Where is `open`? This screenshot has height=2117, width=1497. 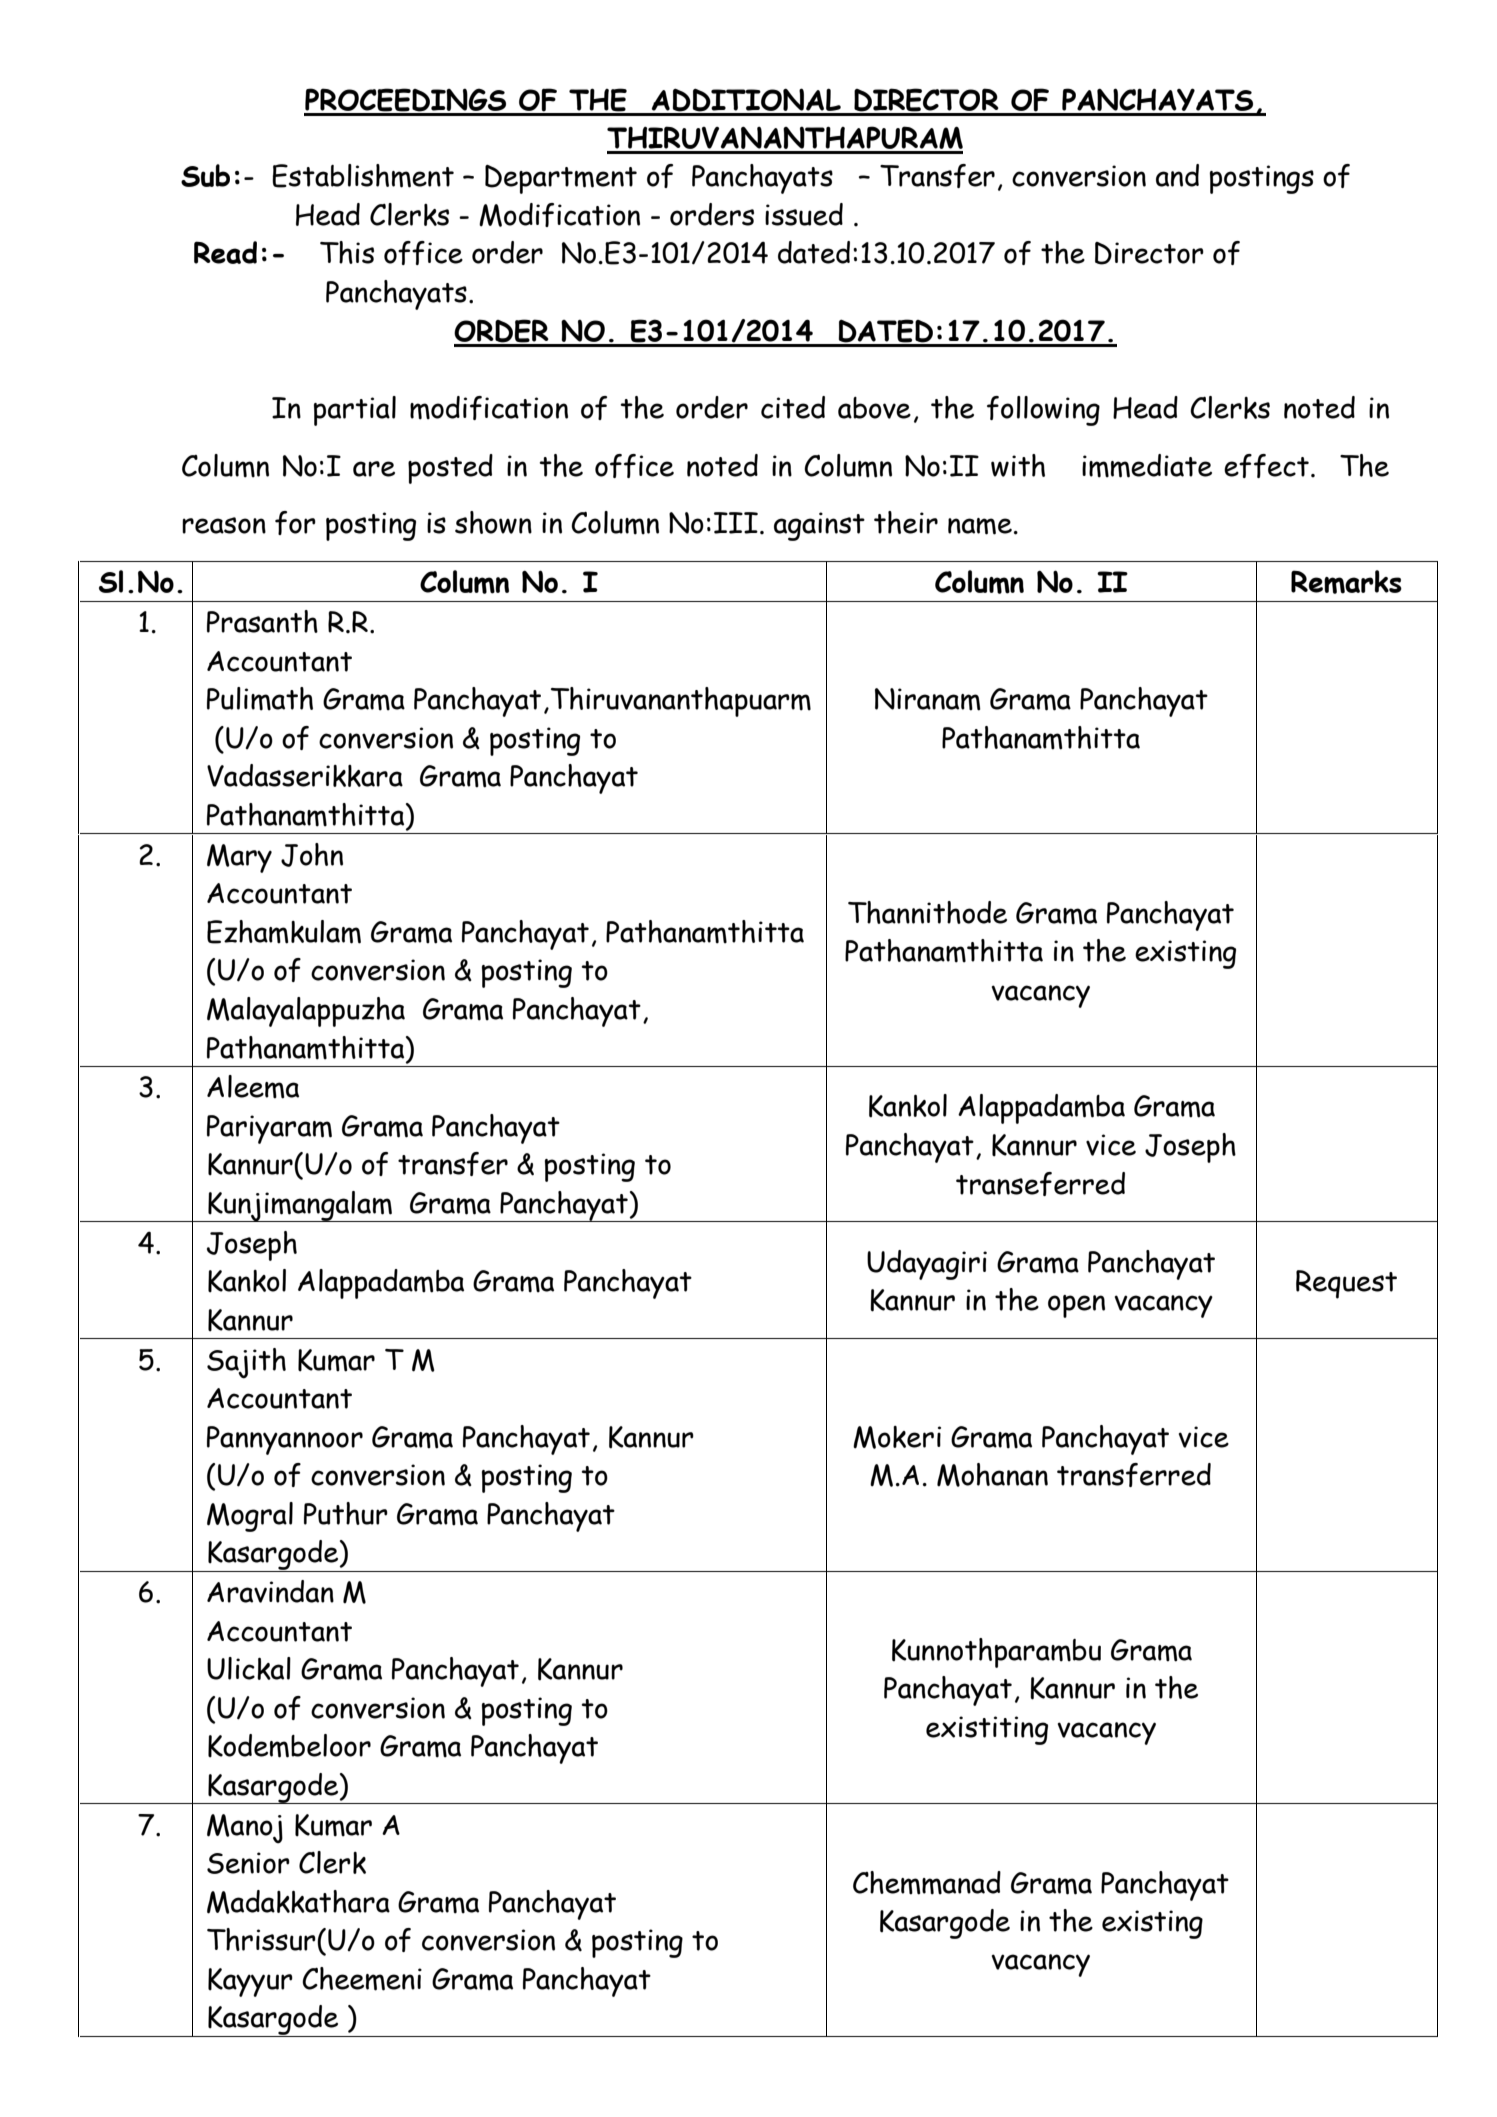 open is located at coordinates (1076, 1306).
